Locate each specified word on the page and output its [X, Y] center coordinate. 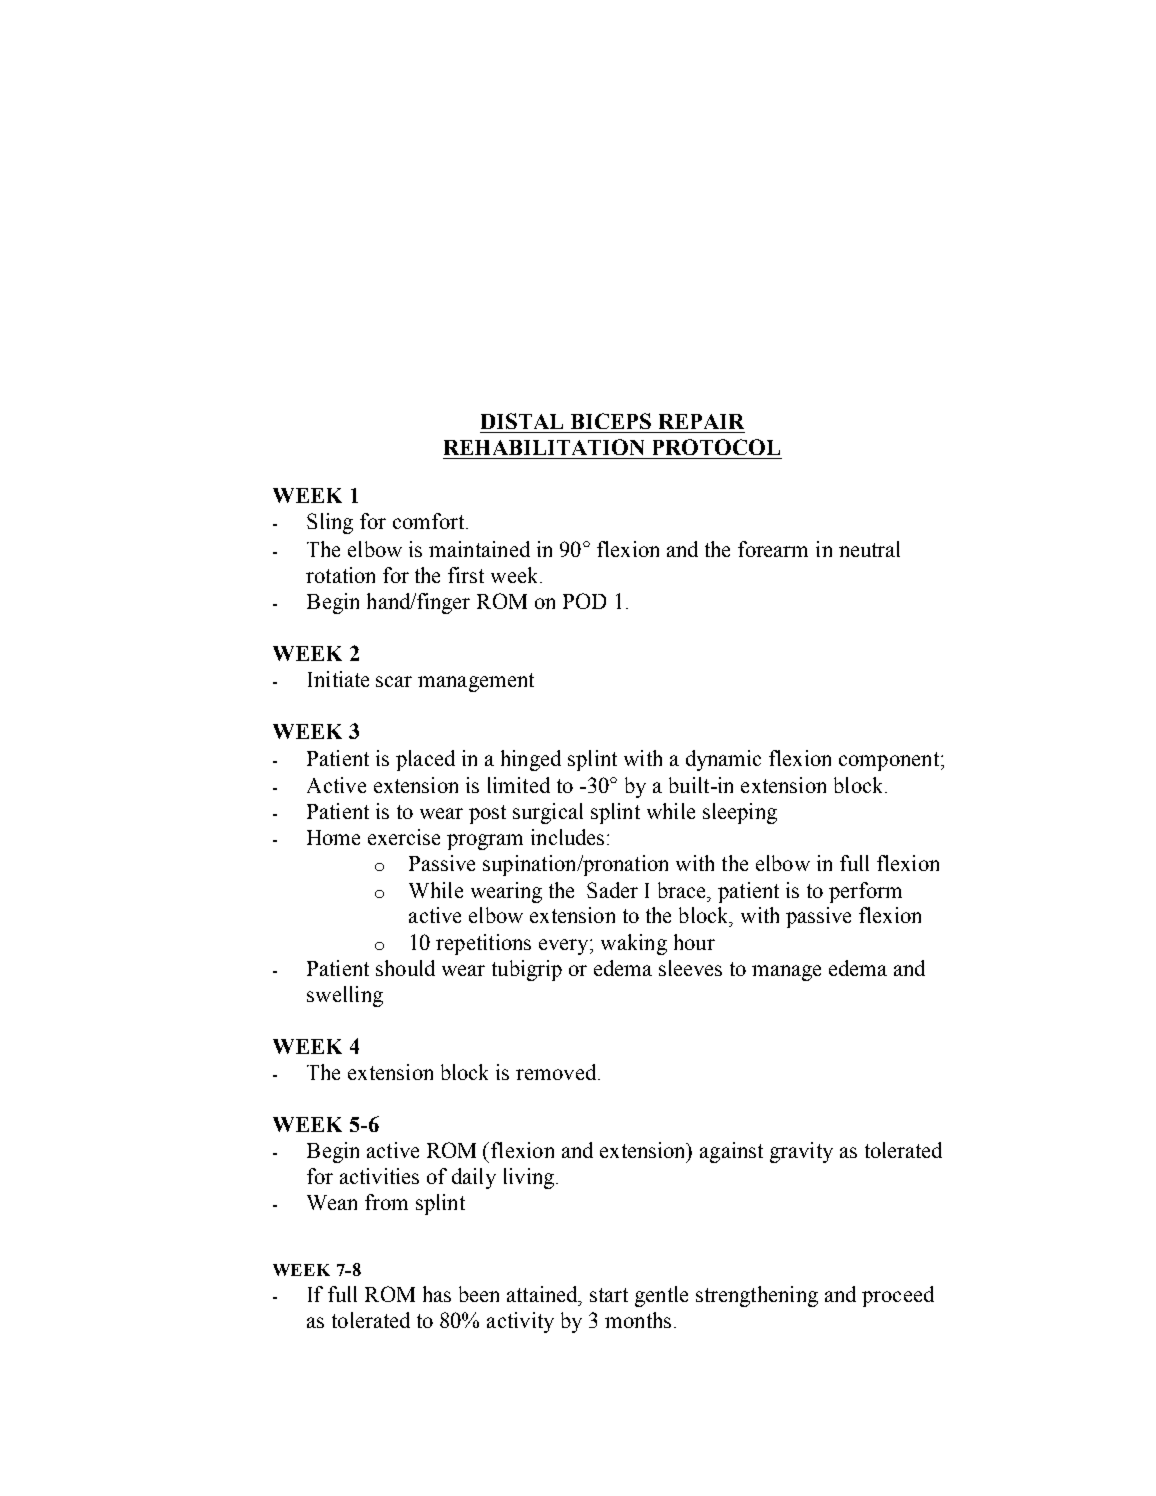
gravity [801, 1152]
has [437, 1294]
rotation [340, 575]
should [405, 968]
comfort [428, 521]
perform [865, 892]
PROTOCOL [716, 447]
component [890, 761]
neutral [869, 549]
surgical [548, 813]
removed [557, 1072]
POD [584, 601]
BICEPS [611, 421]
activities [379, 1176]
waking [634, 944]
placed [425, 760]
